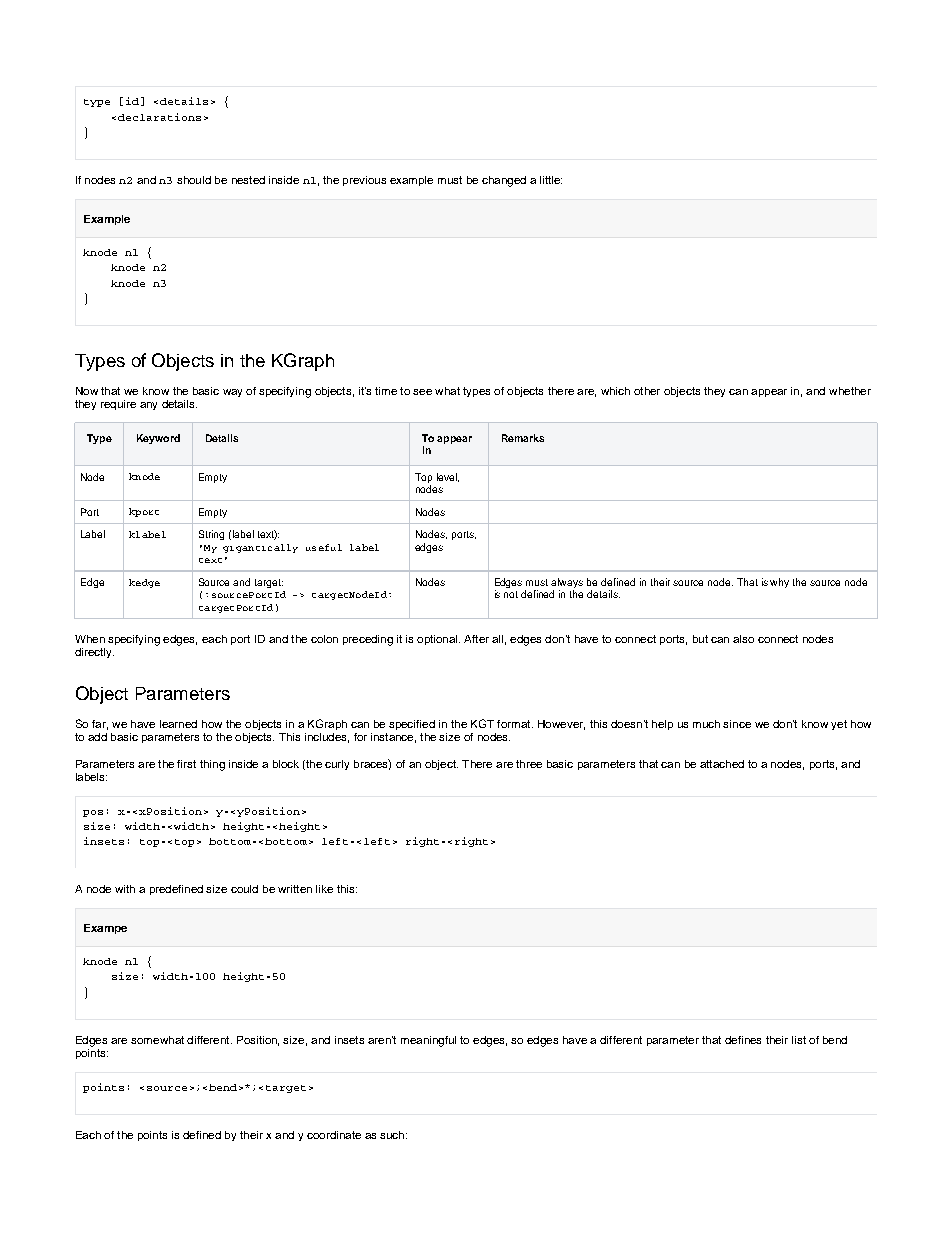  I want to click on changed, so click(504, 181).
